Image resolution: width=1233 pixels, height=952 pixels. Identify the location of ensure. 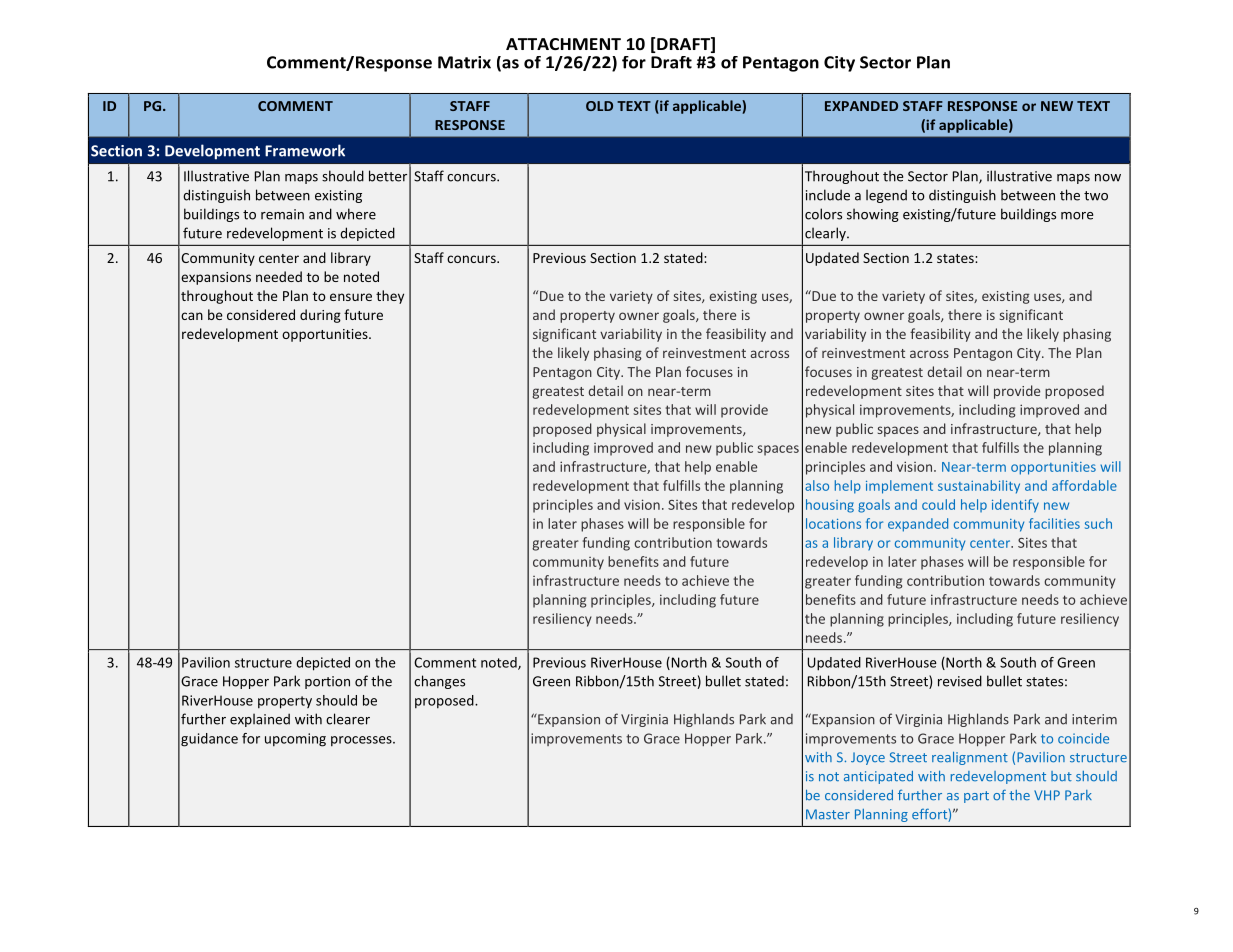
(351, 297).
